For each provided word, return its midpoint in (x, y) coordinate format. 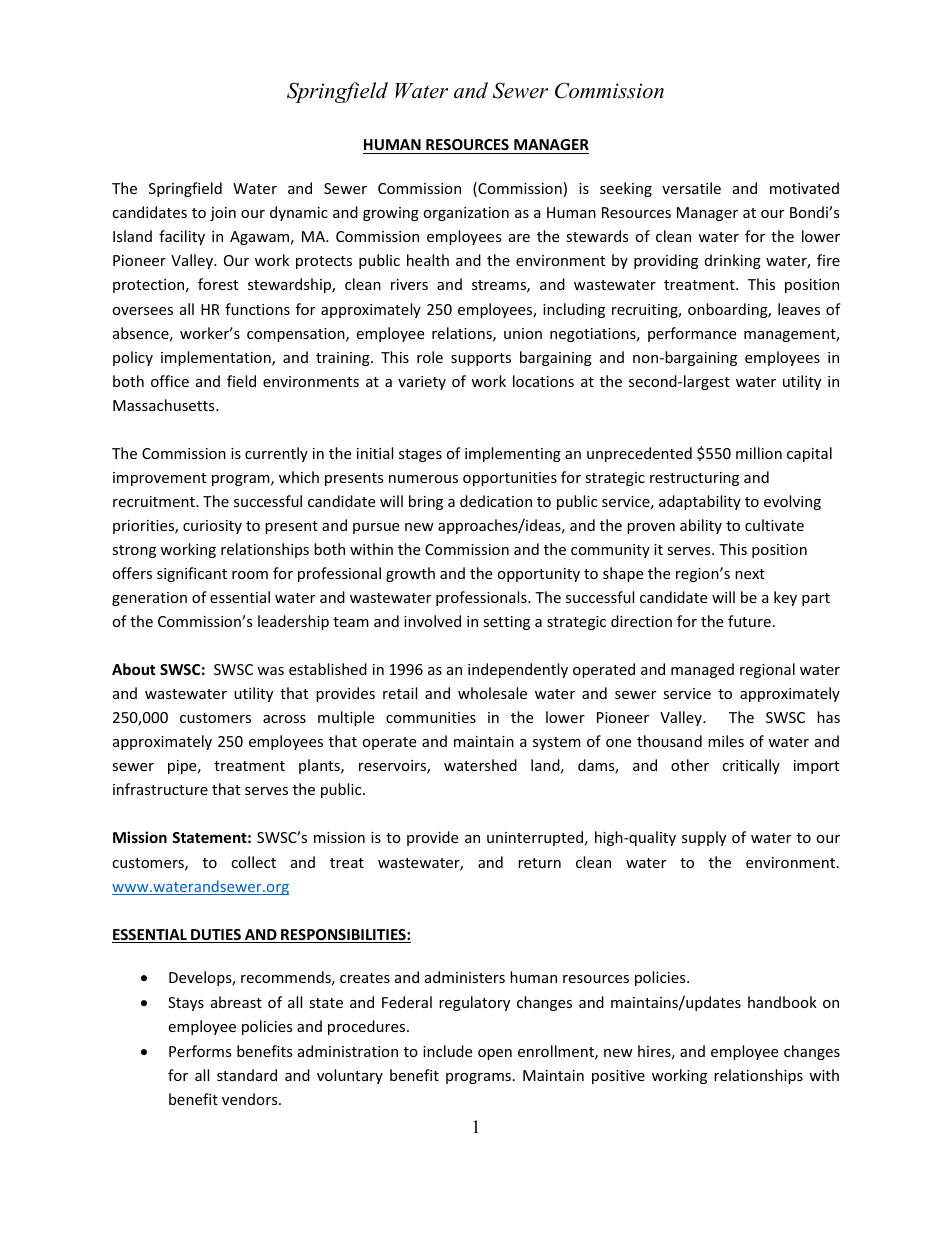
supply (704, 838)
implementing (513, 454)
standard (247, 1075)
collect (253, 862)
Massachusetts (165, 405)
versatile (691, 188)
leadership (293, 622)
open (495, 1054)
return (539, 863)
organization (466, 214)
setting (506, 623)
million (759, 453)
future (749, 621)
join (223, 214)
